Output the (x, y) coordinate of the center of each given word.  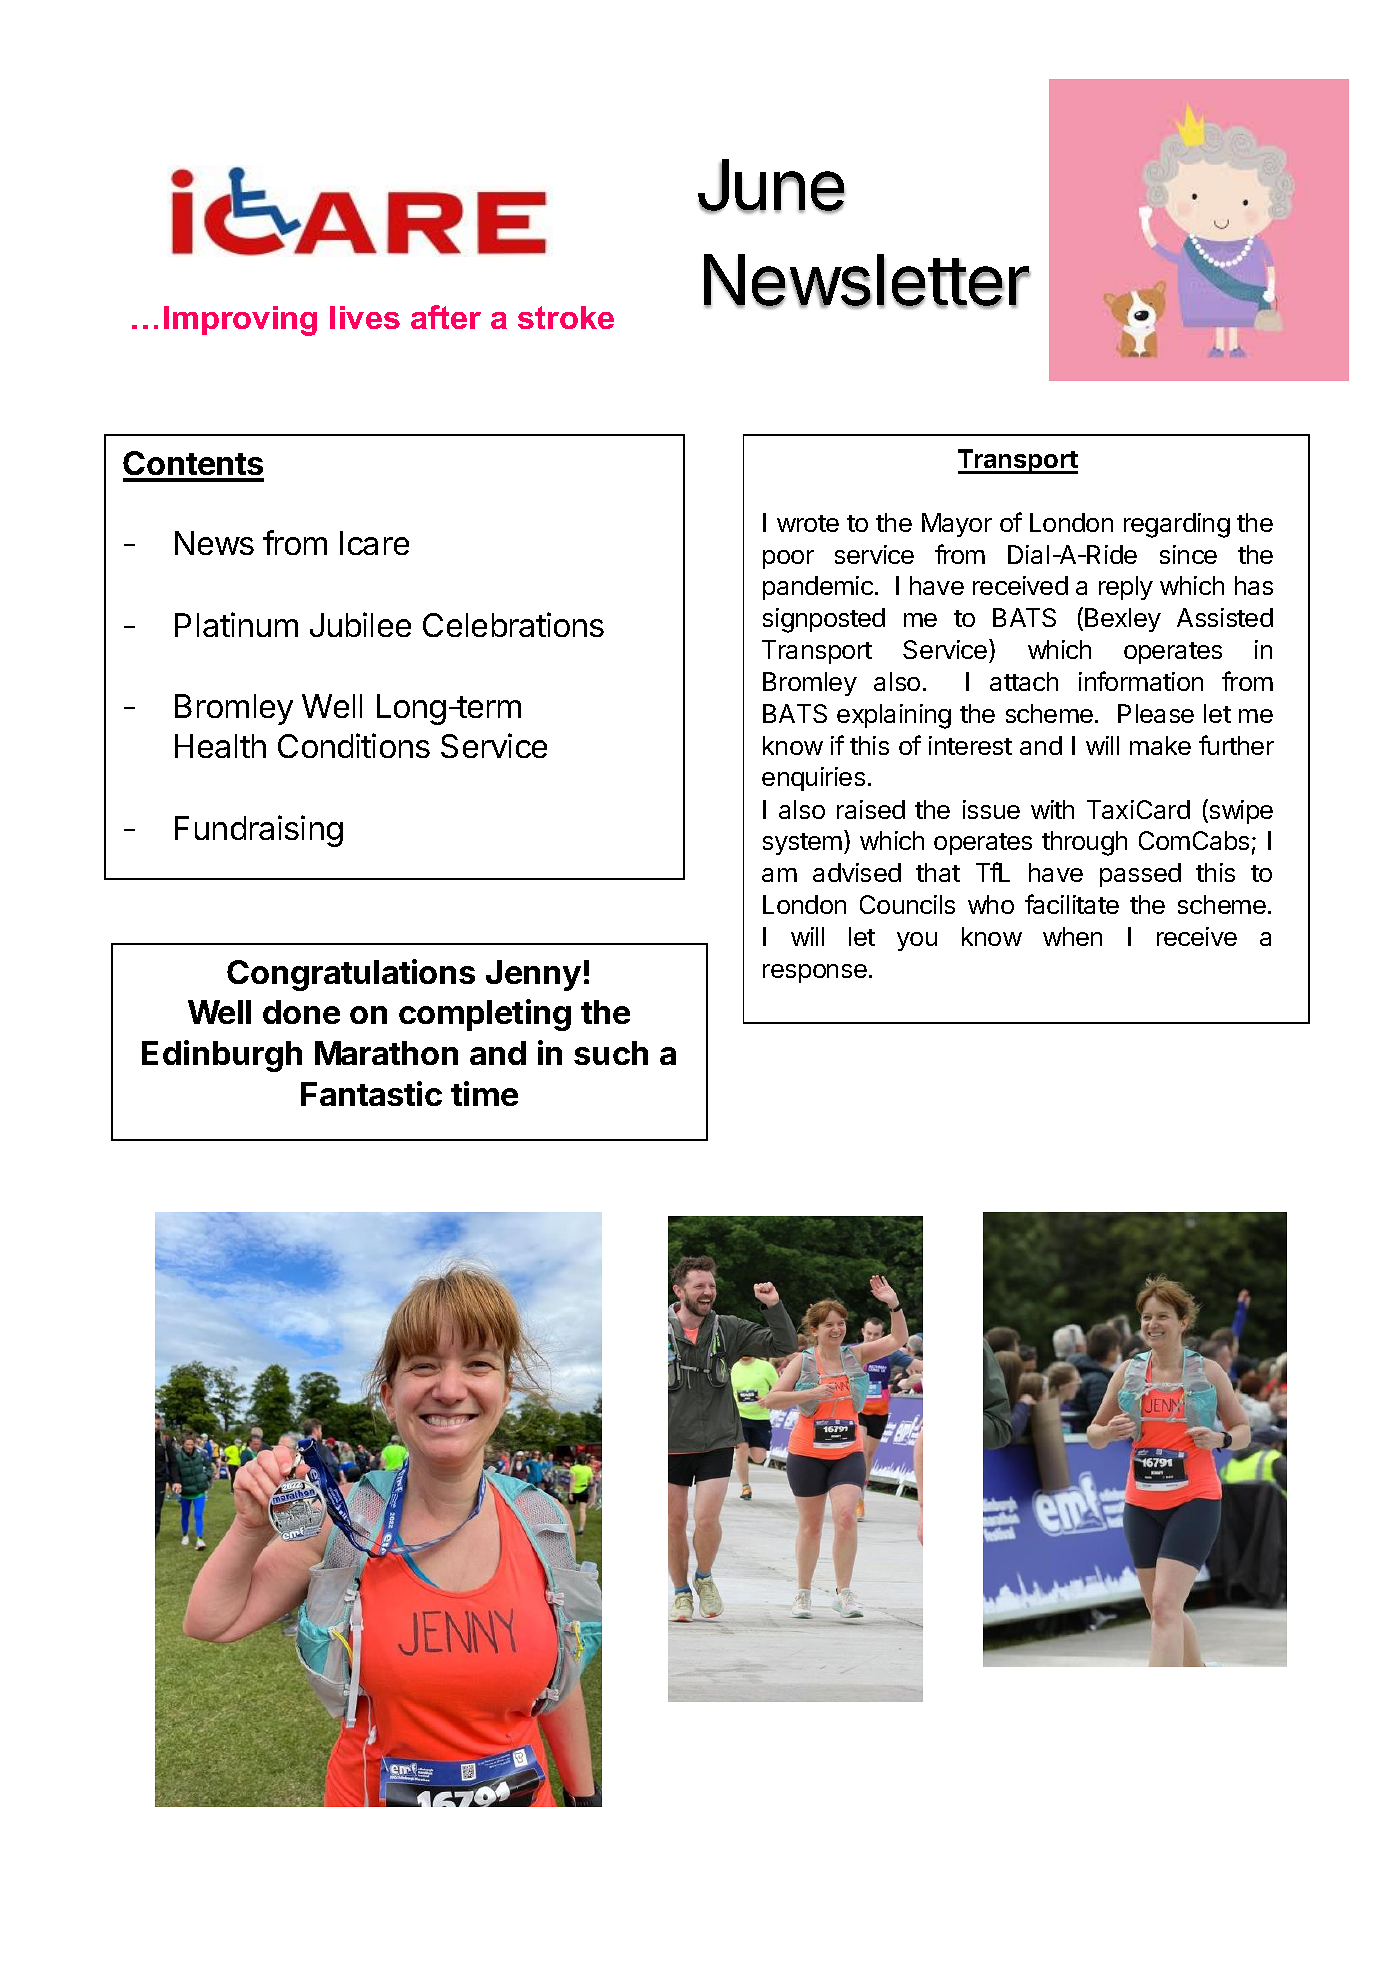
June (771, 186)
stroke (566, 317)
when (1072, 936)
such (611, 1053)
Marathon (386, 1053)
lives (365, 317)
